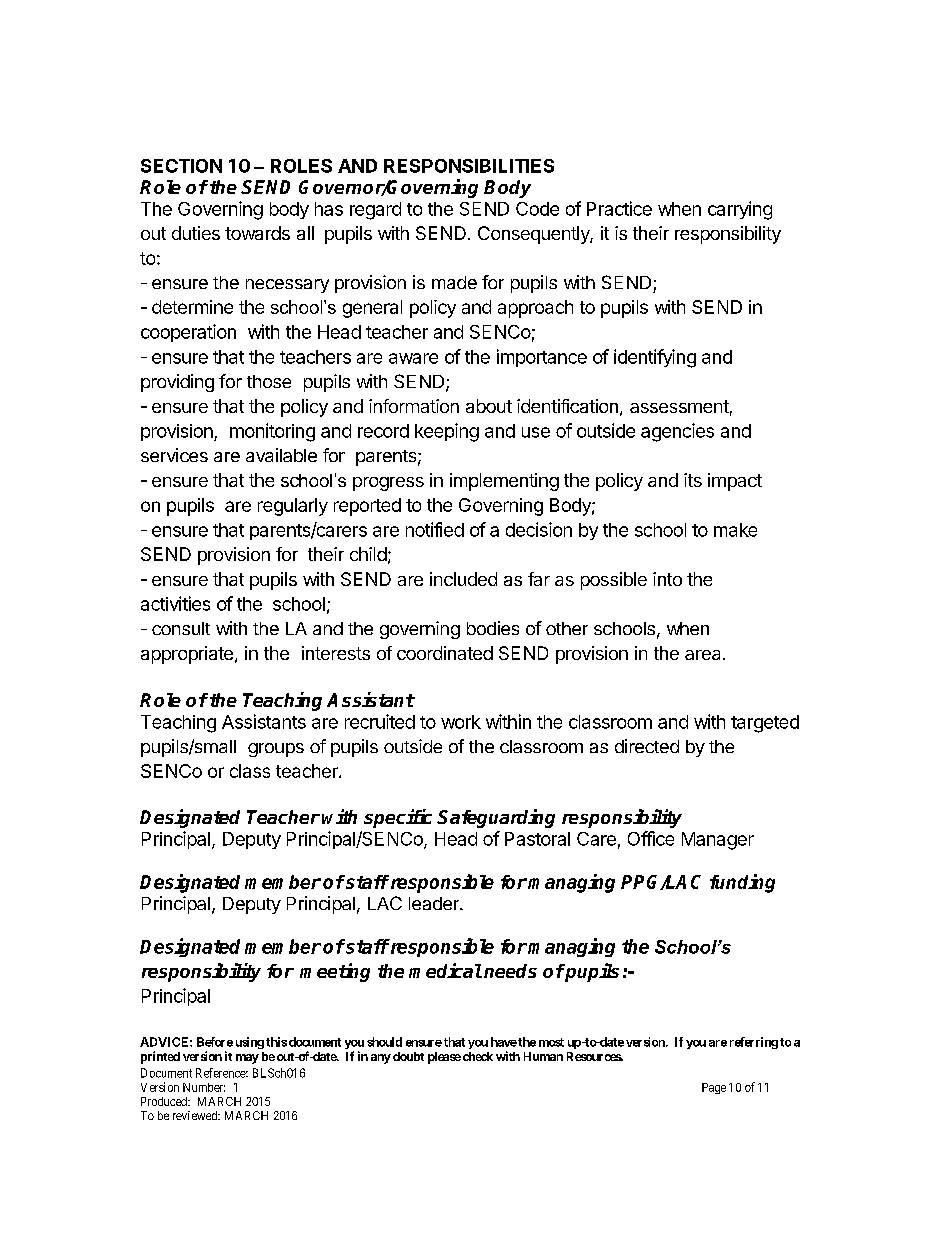 The width and height of the screenshot is (952, 1233). What do you see at coordinates (740, 210) in the screenshot?
I see `carrying` at bounding box center [740, 210].
